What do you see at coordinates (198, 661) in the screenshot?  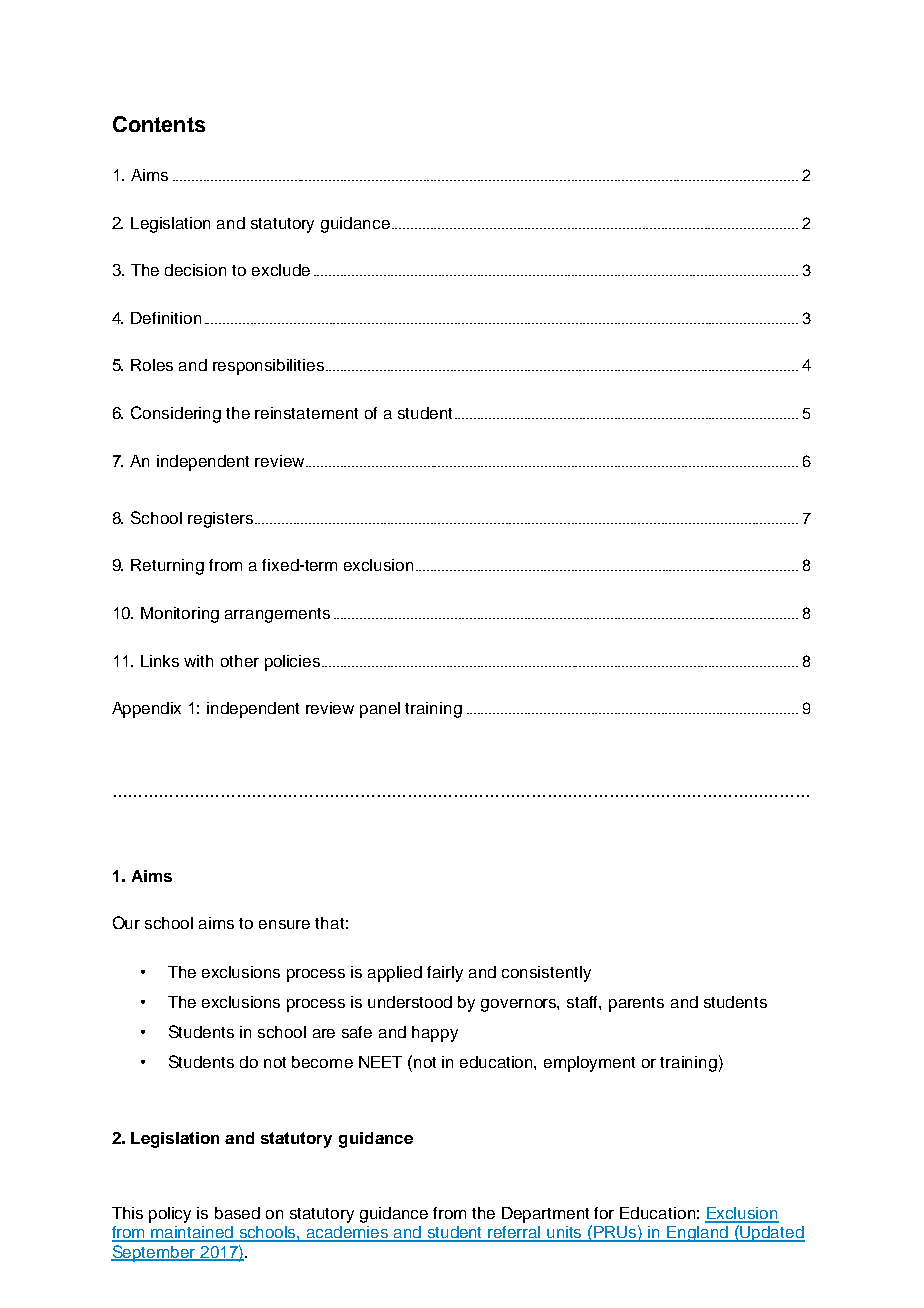 I see `with` at bounding box center [198, 661].
